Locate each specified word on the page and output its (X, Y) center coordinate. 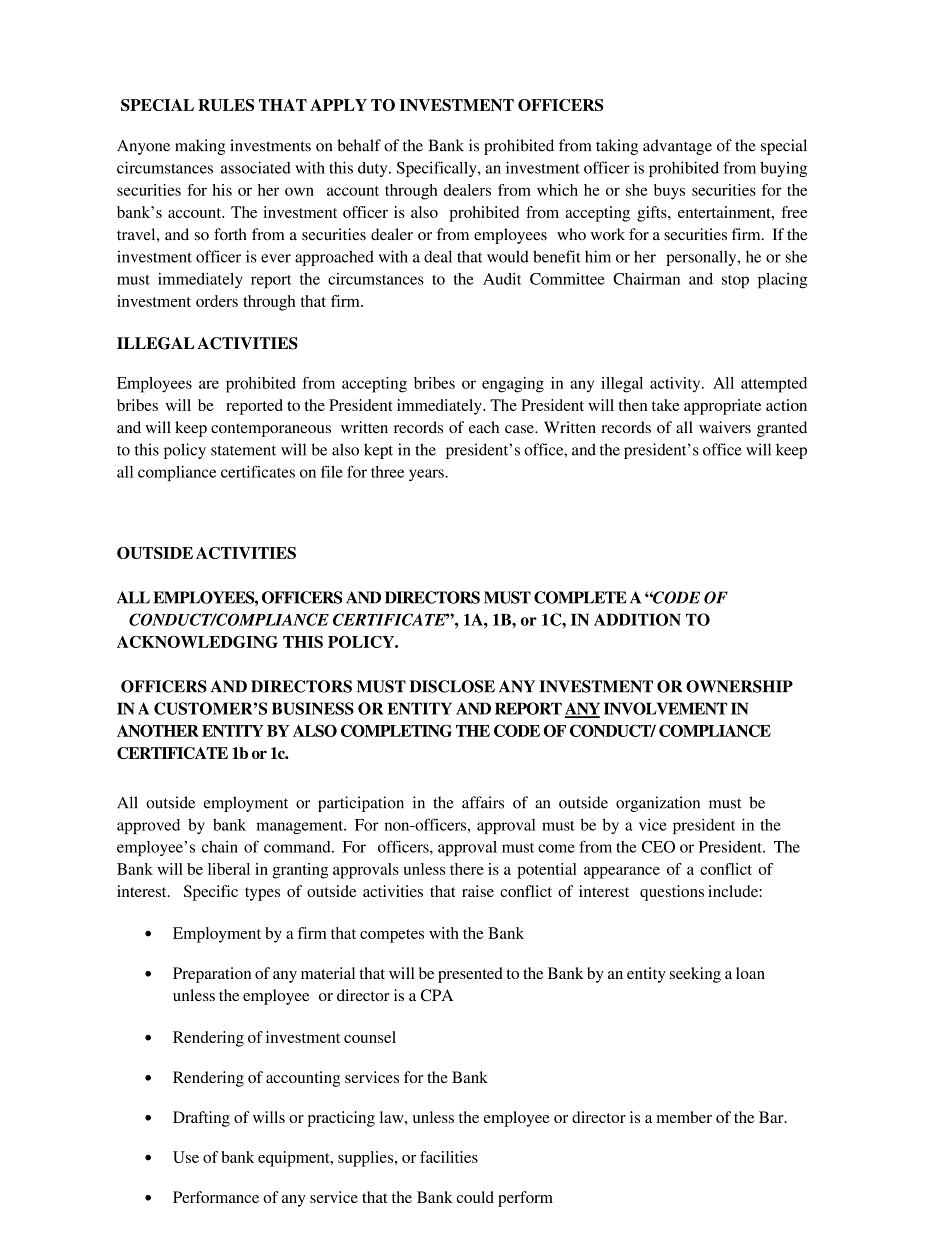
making (200, 147)
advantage (677, 147)
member (684, 1117)
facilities (449, 1157)
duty (374, 169)
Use (186, 1157)
